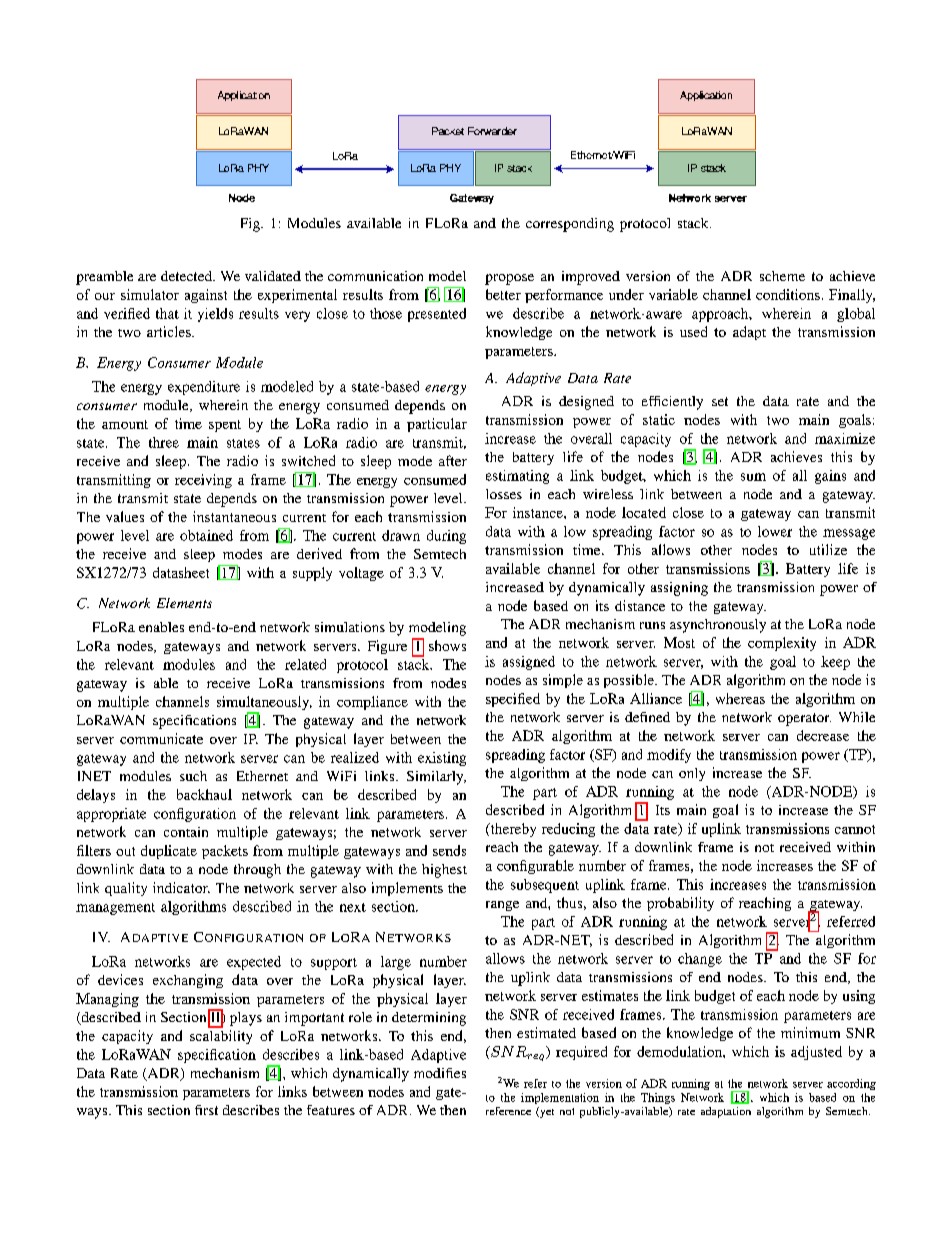  I want to click on propose, so click(509, 279).
